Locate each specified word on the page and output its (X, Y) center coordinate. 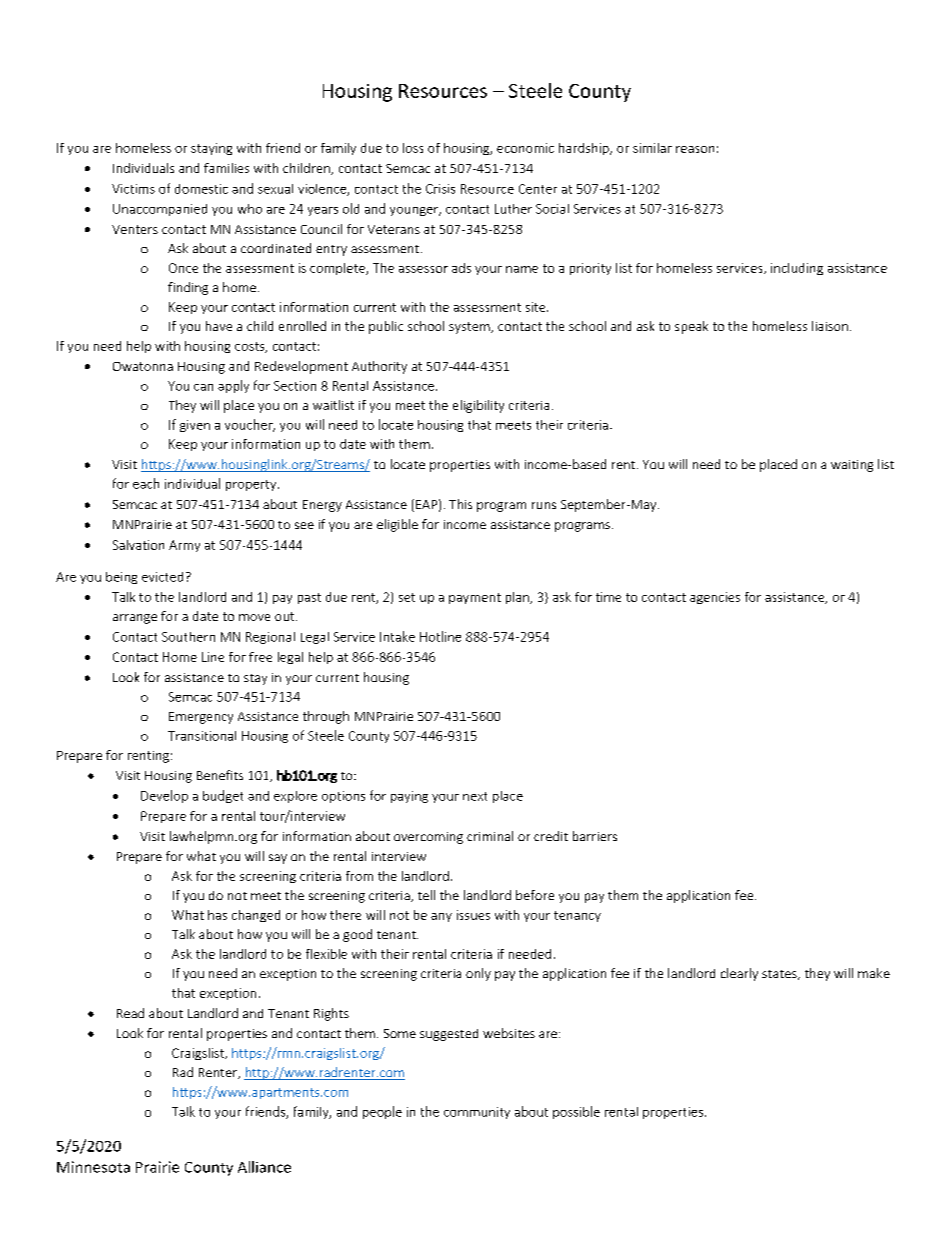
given (195, 426)
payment (475, 598)
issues (473, 915)
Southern (188, 637)
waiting (852, 466)
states (780, 975)
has (217, 915)
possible (576, 1112)
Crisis (440, 189)
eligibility (478, 406)
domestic (201, 189)
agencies (715, 598)
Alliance (264, 1167)
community (477, 1113)
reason (695, 149)
